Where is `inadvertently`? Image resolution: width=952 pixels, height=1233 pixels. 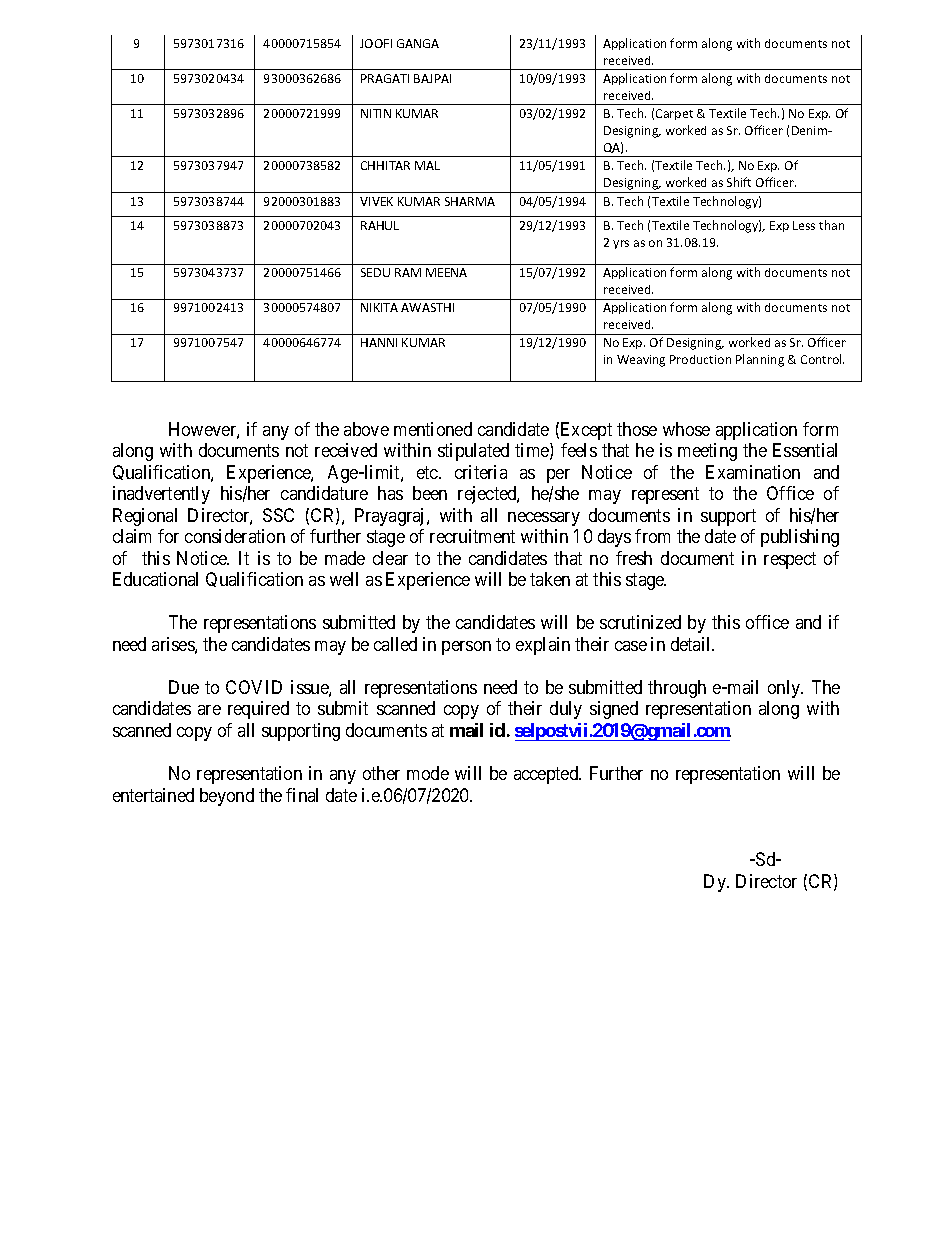 inadvertently is located at coordinates (161, 495).
